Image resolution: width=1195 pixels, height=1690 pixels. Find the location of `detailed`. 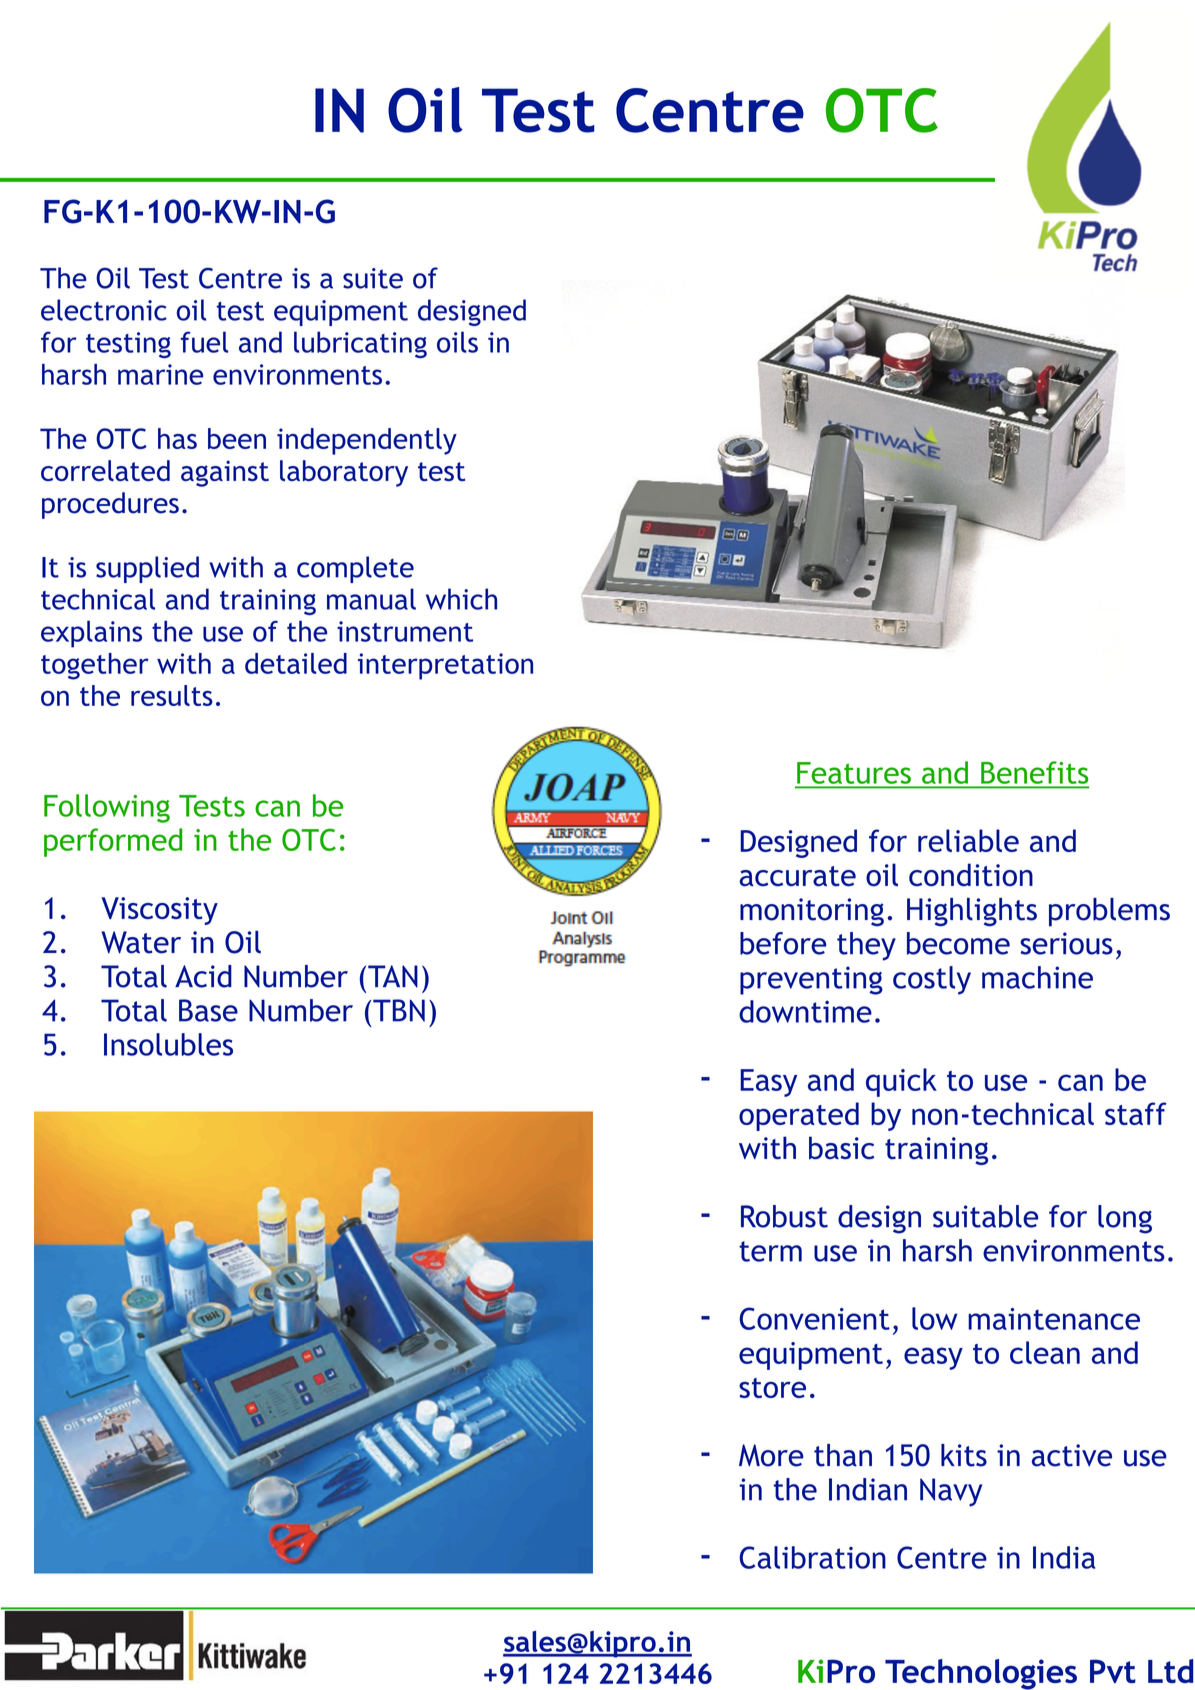

detailed is located at coordinates (296, 663).
